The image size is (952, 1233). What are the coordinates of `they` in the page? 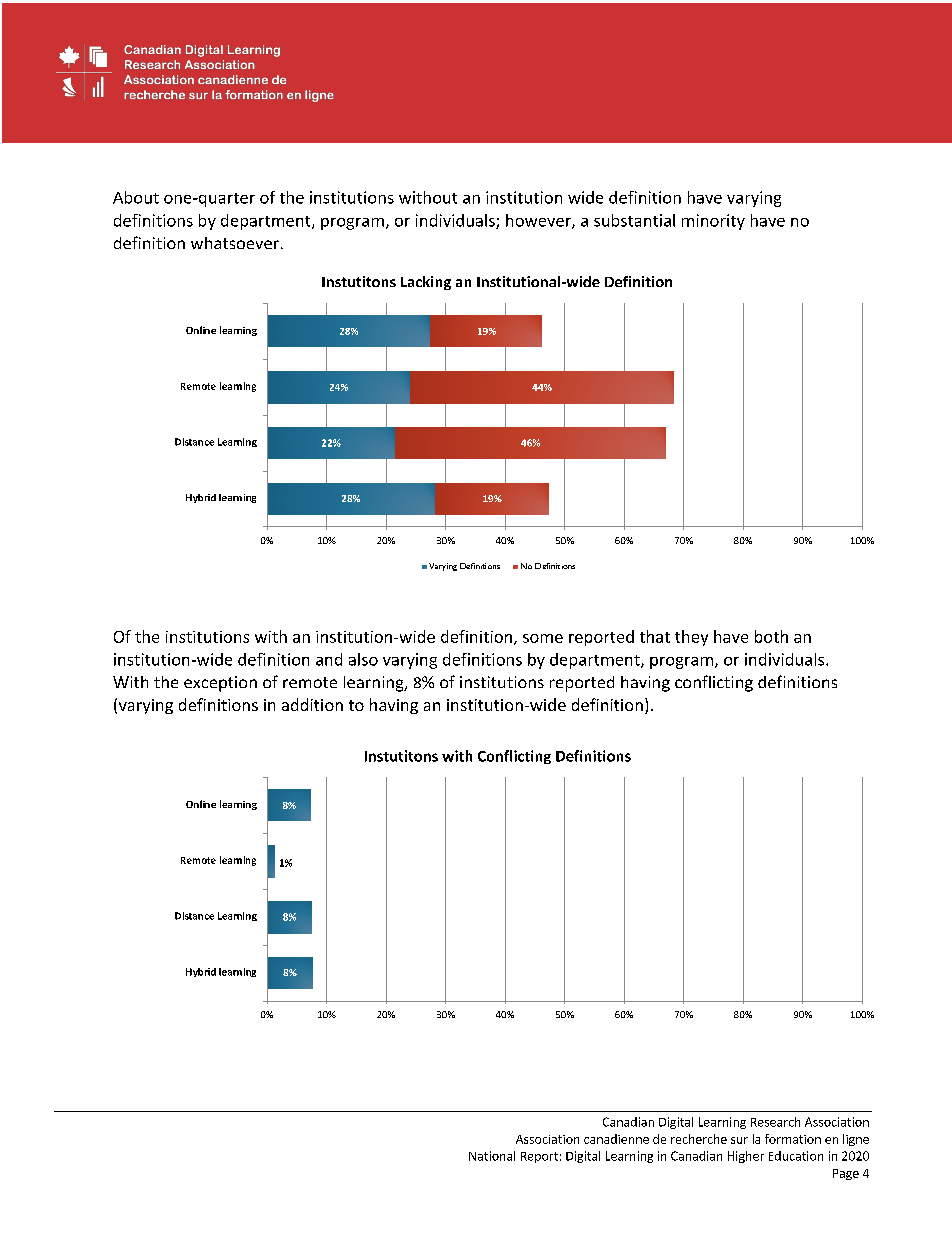 It's located at (691, 638).
